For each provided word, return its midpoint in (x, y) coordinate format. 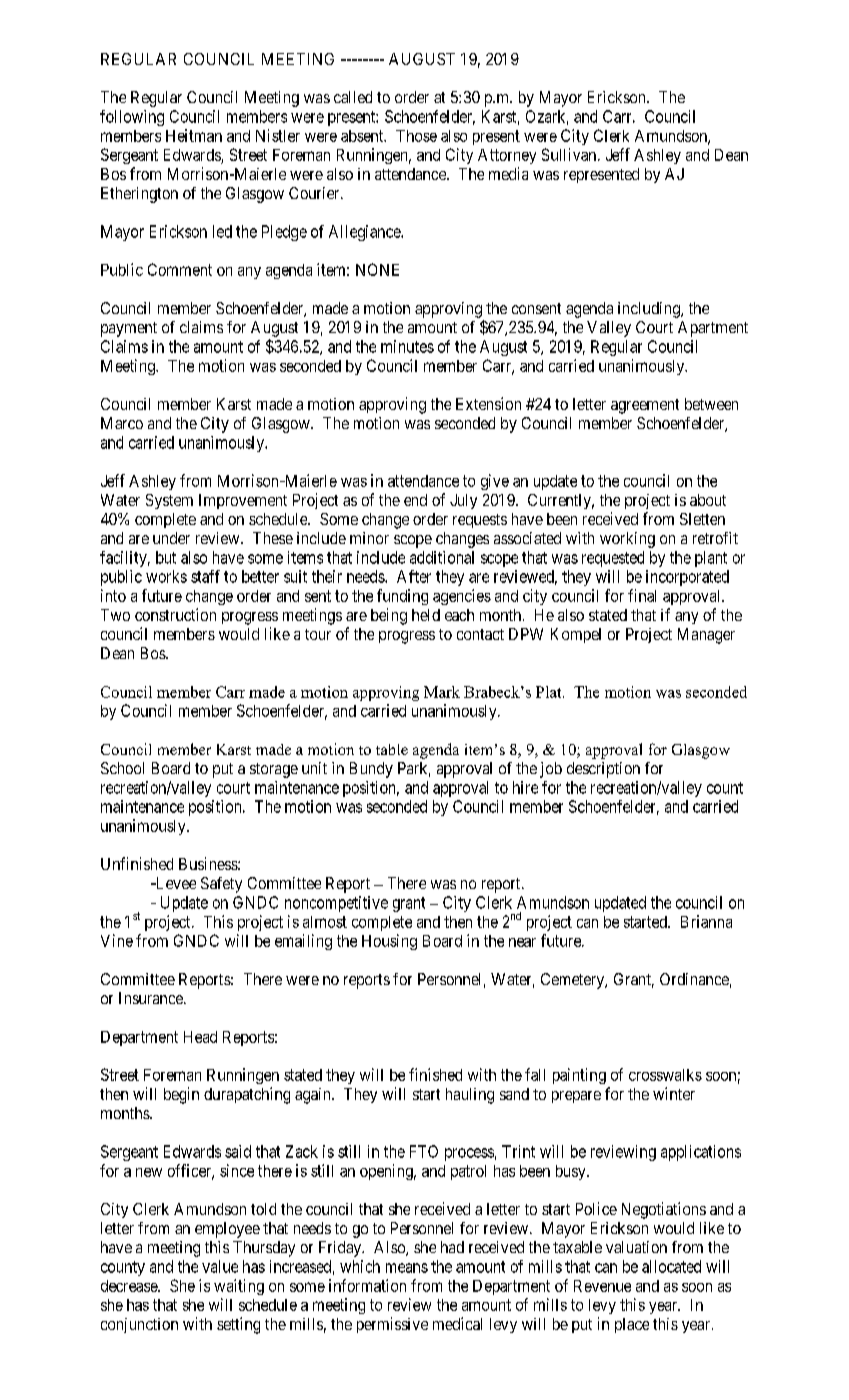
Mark (442, 692)
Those (416, 136)
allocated (671, 1266)
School (122, 768)
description (603, 770)
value (220, 1266)
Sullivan (570, 154)
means (407, 1268)
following (132, 118)
